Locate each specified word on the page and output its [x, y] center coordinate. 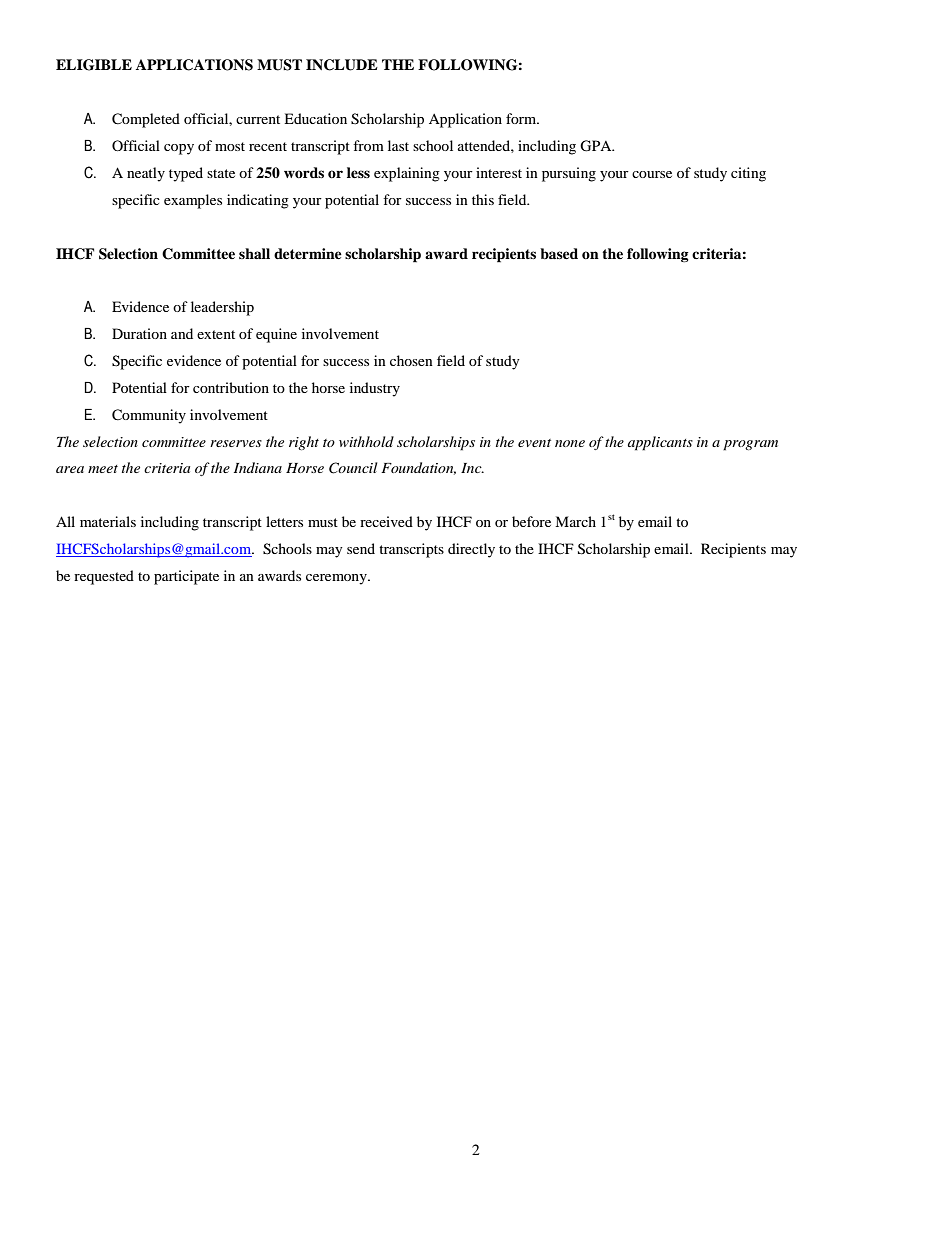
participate [186, 577]
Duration [139, 333]
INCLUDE [342, 65]
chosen [411, 360]
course [652, 174]
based [559, 253]
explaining [407, 174]
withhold [366, 441]
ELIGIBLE [94, 65]
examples [193, 201]
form [522, 118]
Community [149, 416]
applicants [660, 443]
